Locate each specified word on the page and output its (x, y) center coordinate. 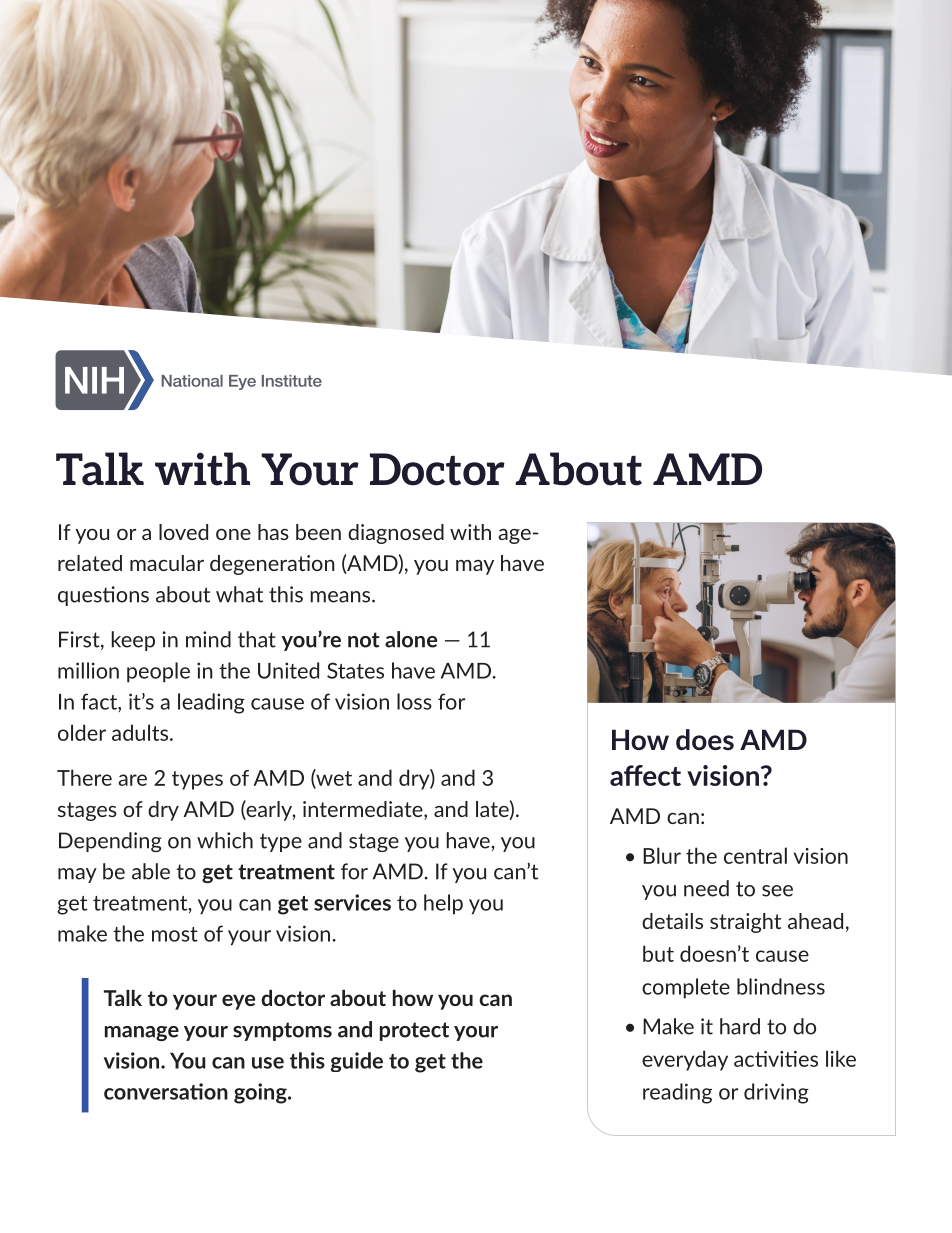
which (225, 840)
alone (411, 639)
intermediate (364, 810)
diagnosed (396, 534)
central (755, 855)
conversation (166, 1091)
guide (357, 1062)
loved (183, 532)
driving (776, 1093)
